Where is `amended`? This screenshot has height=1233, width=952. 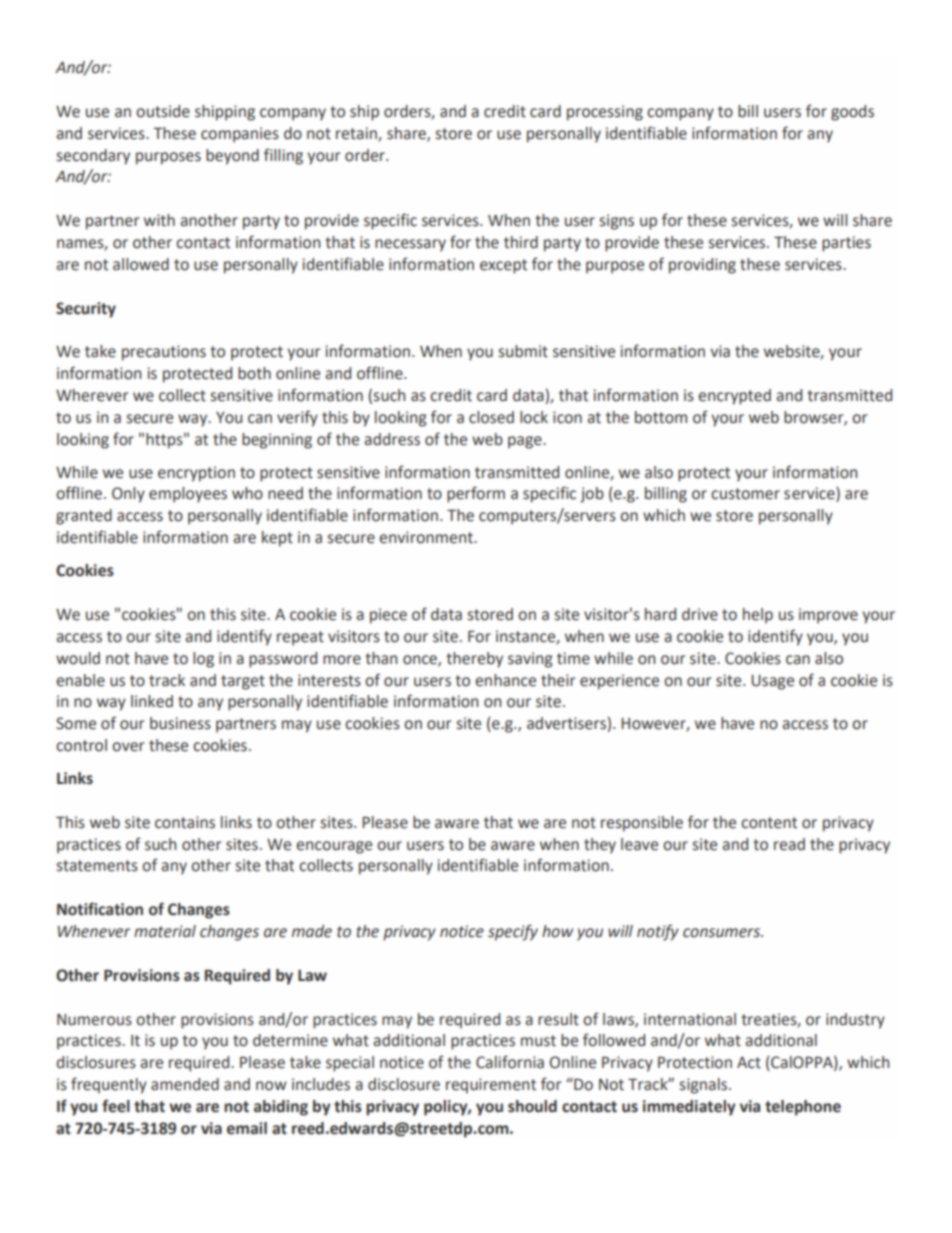
amended is located at coordinates (185, 1084).
